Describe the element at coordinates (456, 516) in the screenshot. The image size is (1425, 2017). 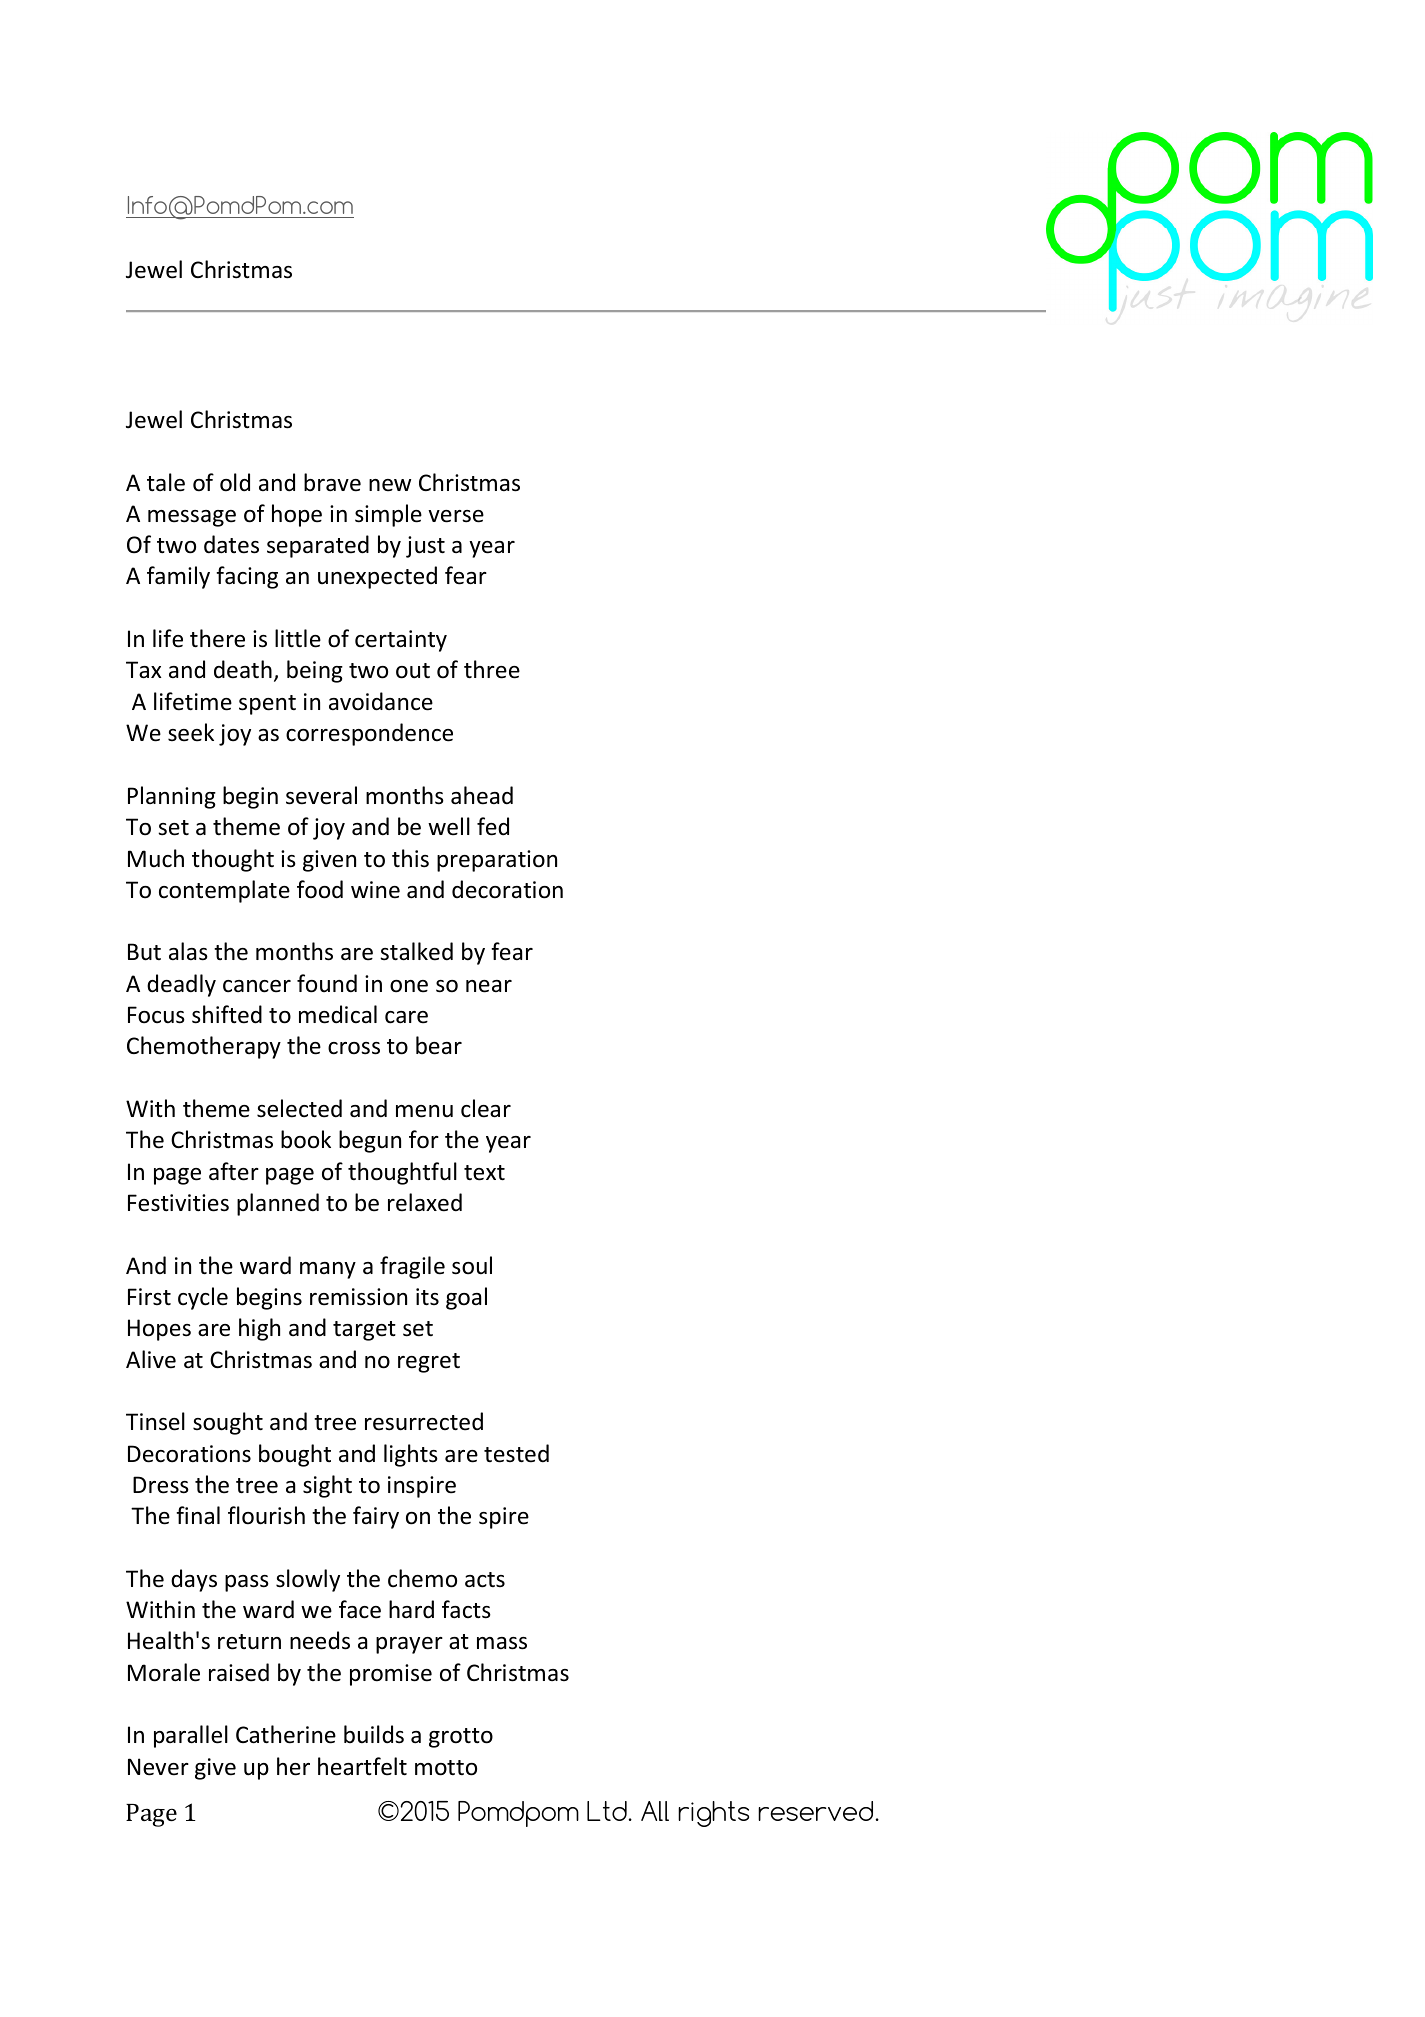
I see `verse` at that location.
